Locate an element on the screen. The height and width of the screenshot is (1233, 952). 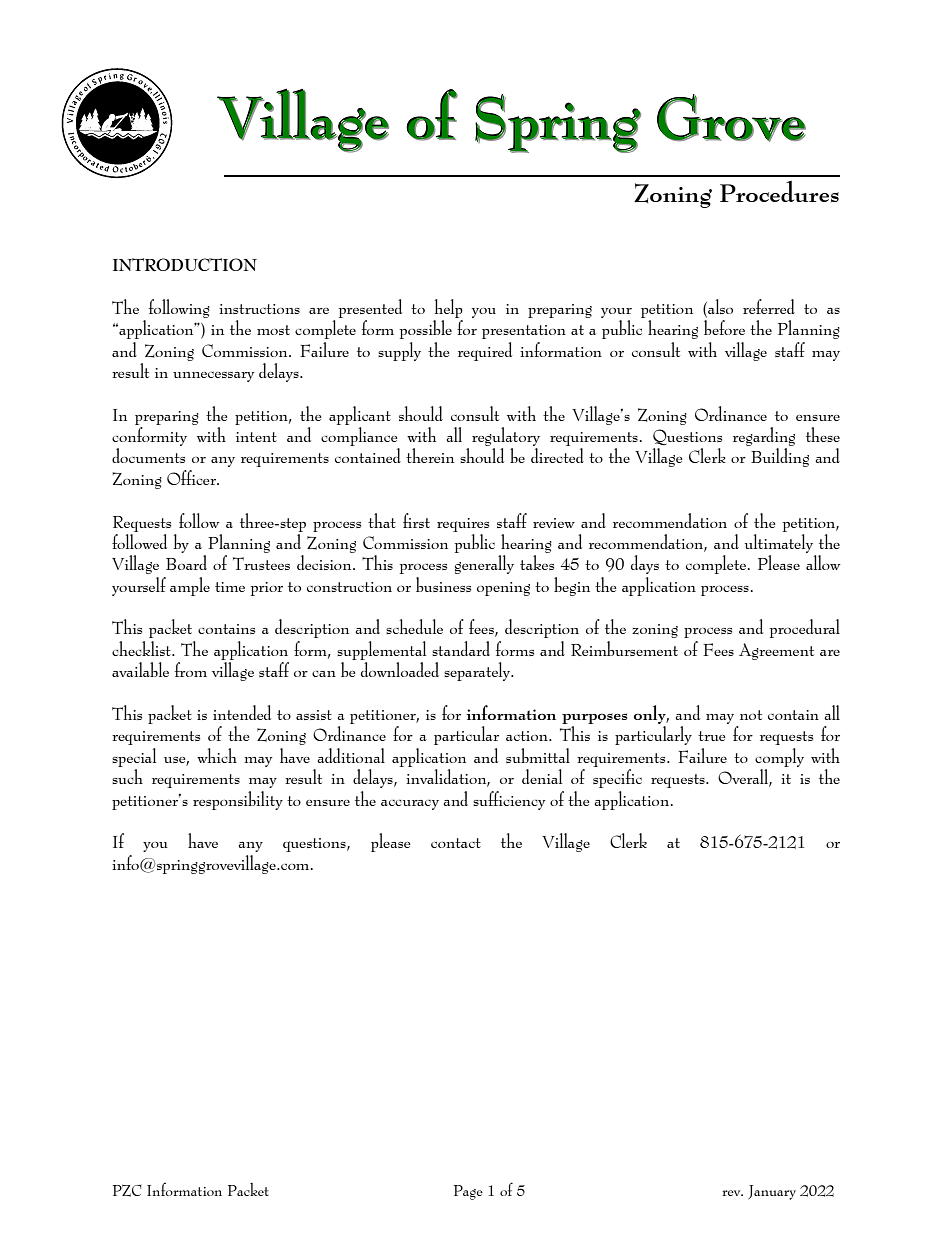
separately is located at coordinates (478, 671).
